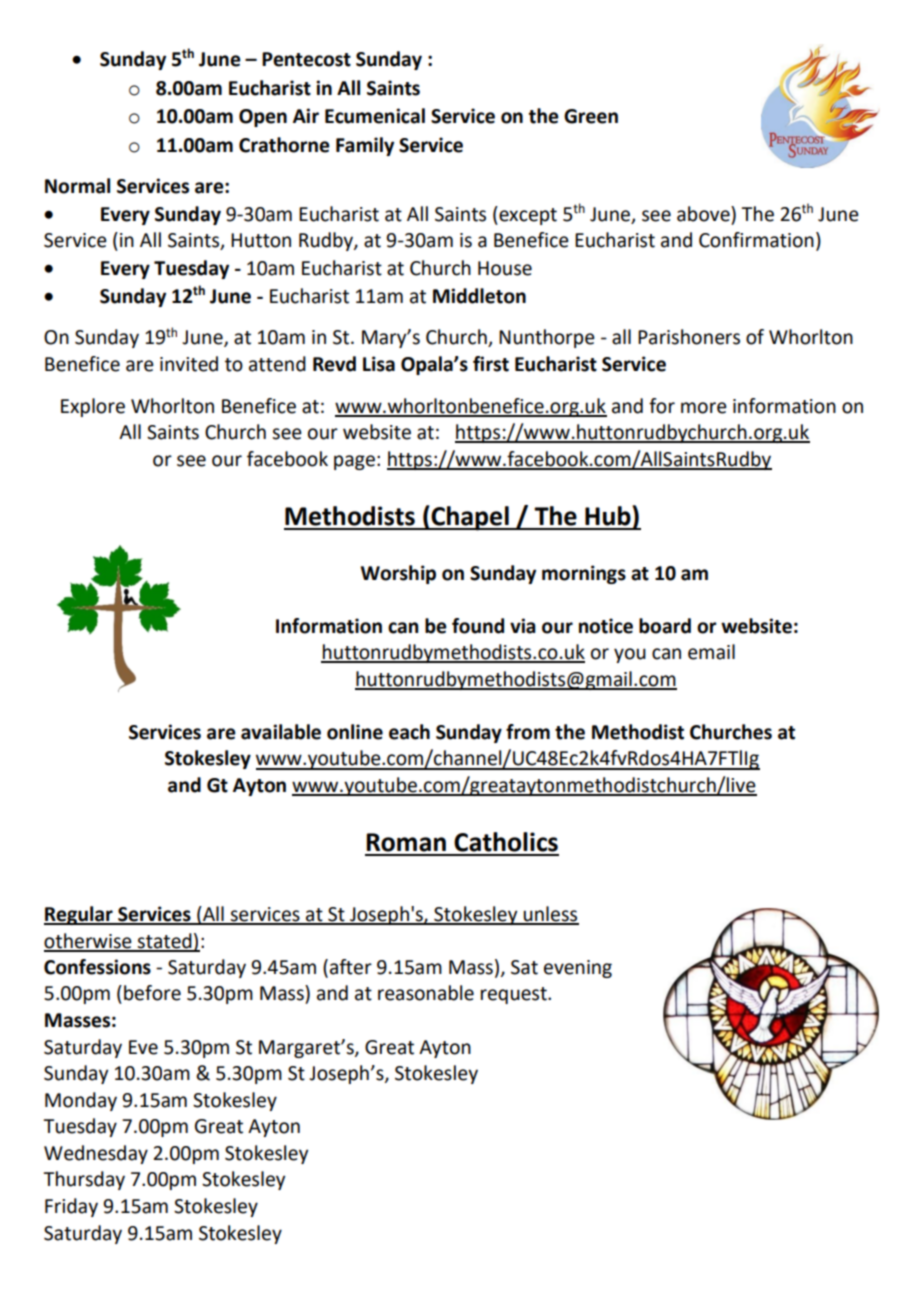 The image size is (924, 1308). I want to click on Explore, so click(93, 407).
